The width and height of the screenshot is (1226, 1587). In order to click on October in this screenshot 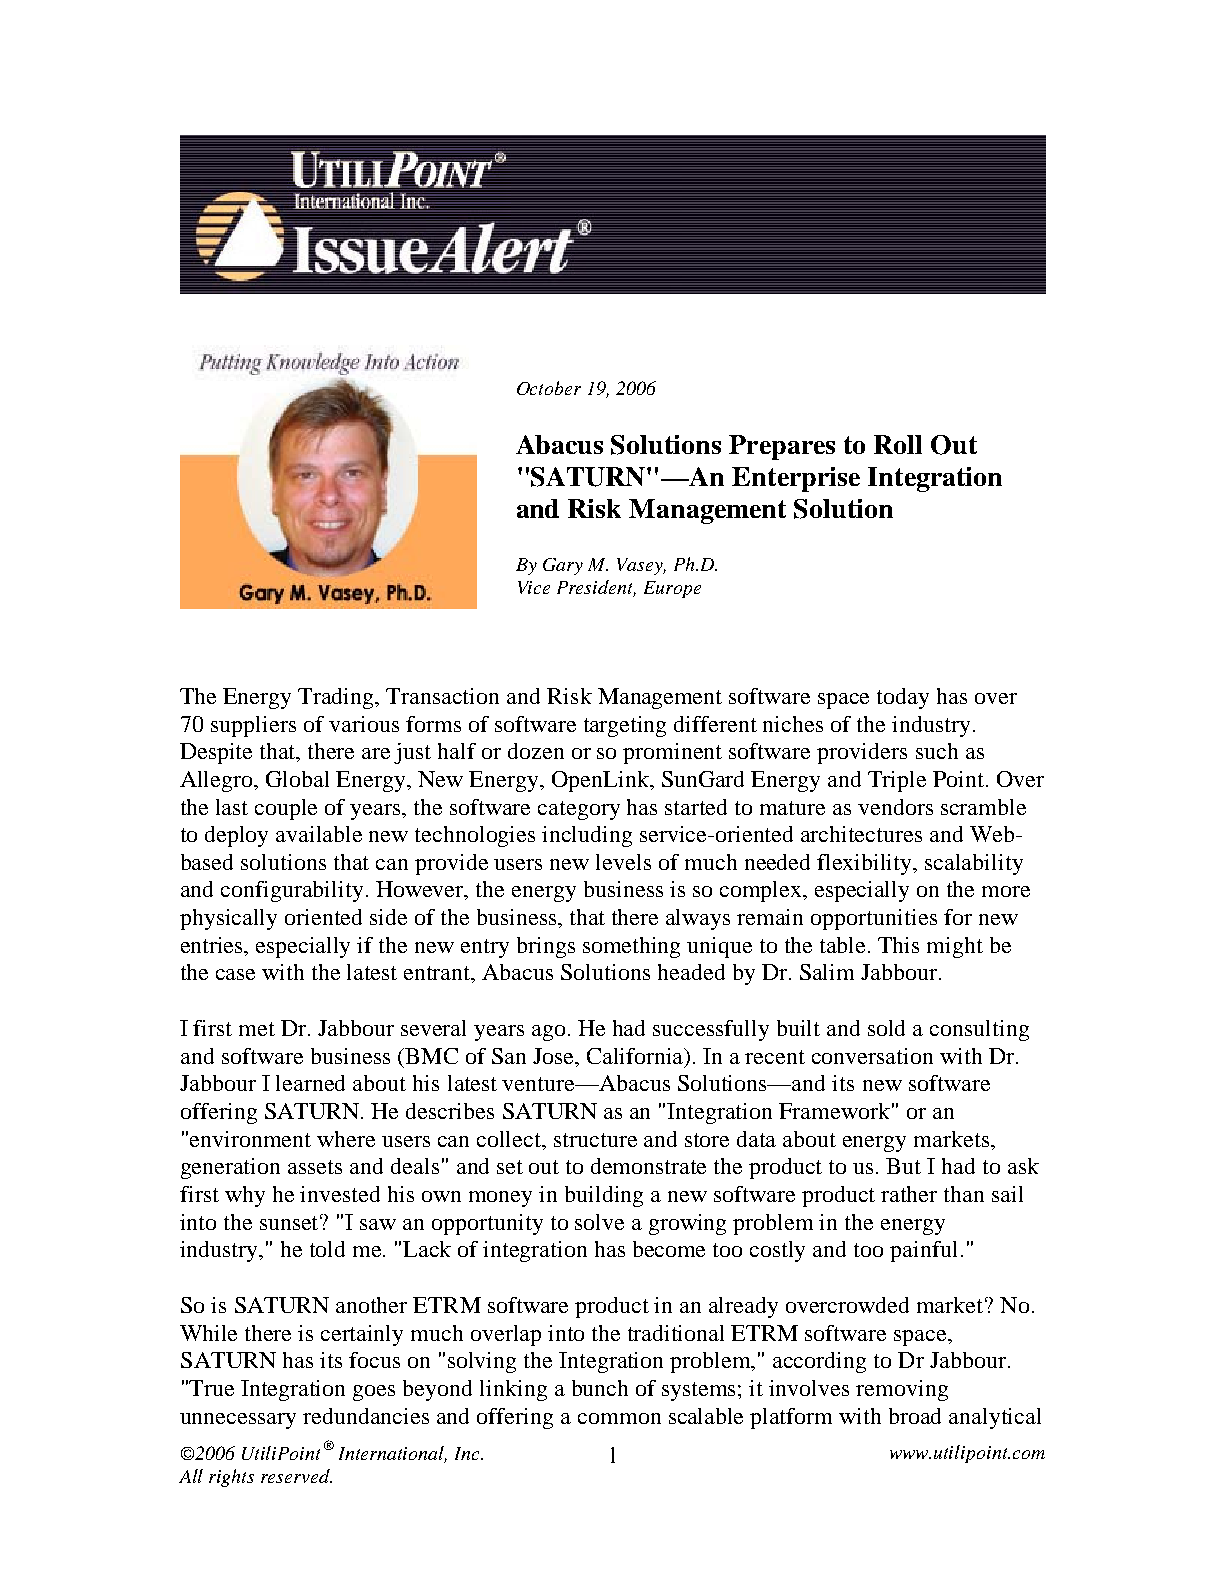, I will do `click(549, 388)`.
